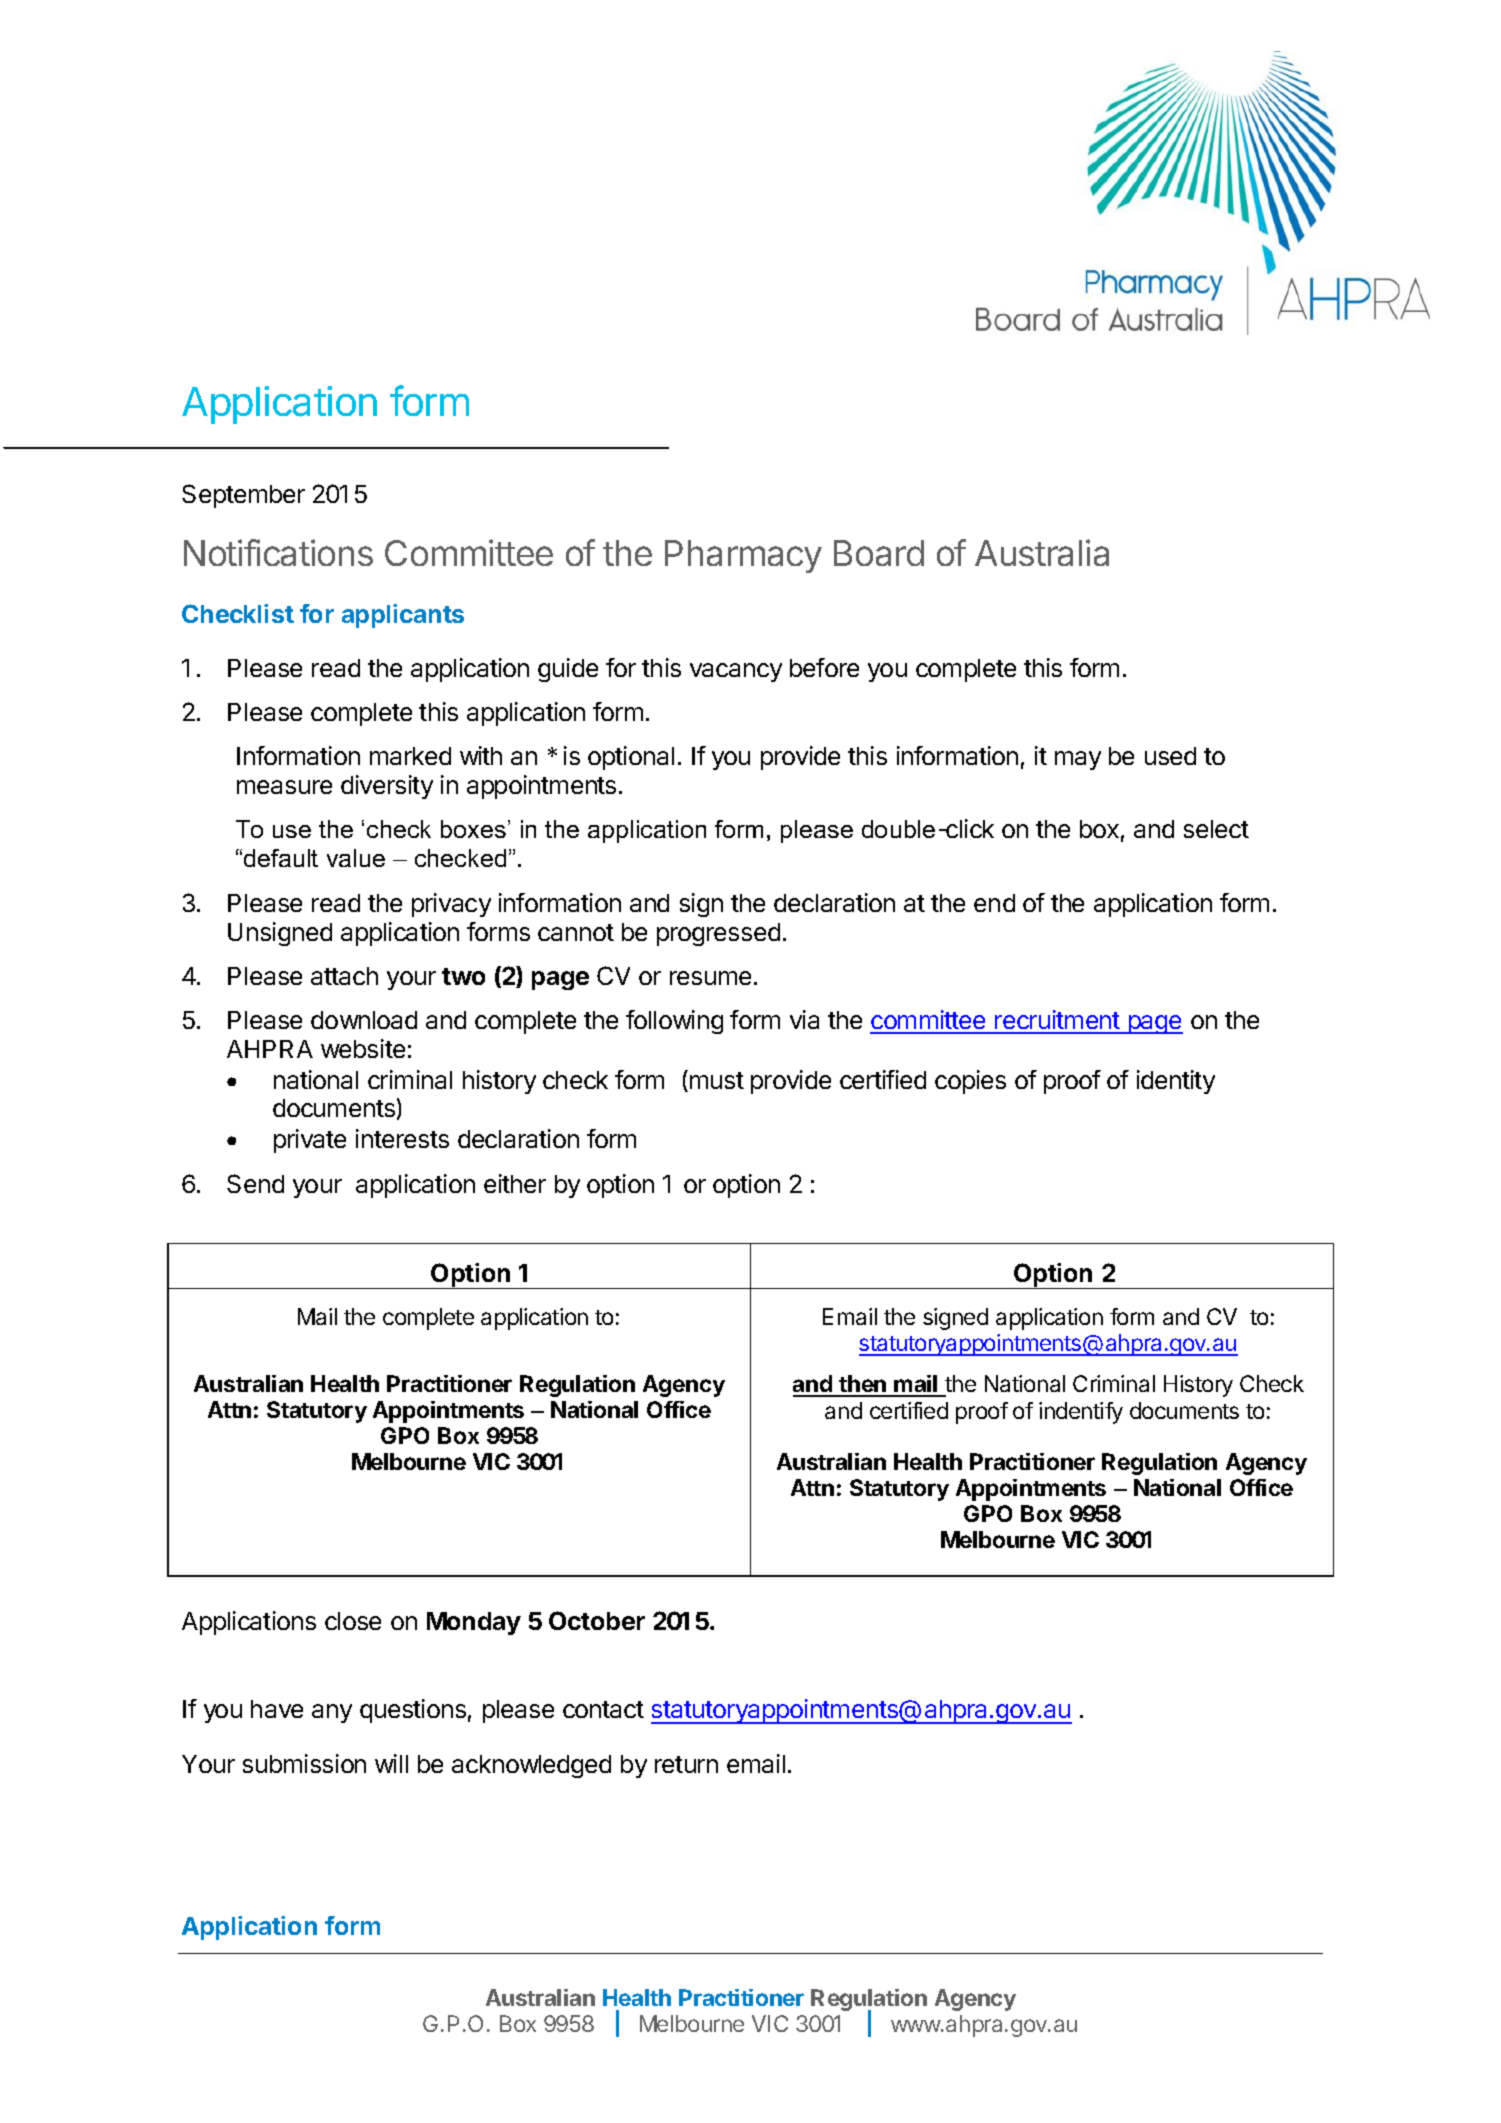 This screenshot has width=1501, height=2123. I want to click on Board, so click(879, 553).
